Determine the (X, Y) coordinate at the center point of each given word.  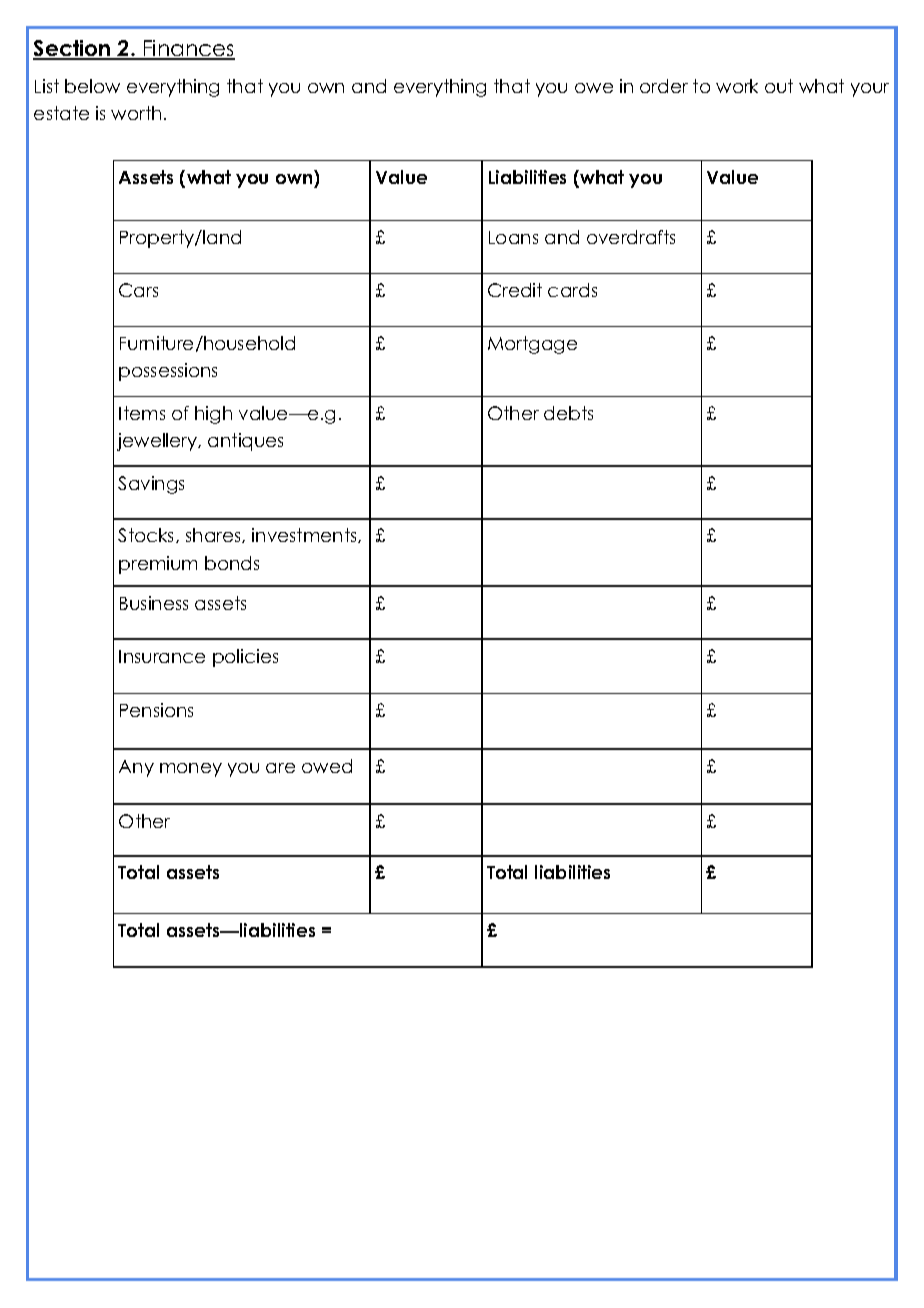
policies (245, 658)
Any (136, 768)
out (779, 86)
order (664, 86)
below (92, 86)
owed (327, 766)
